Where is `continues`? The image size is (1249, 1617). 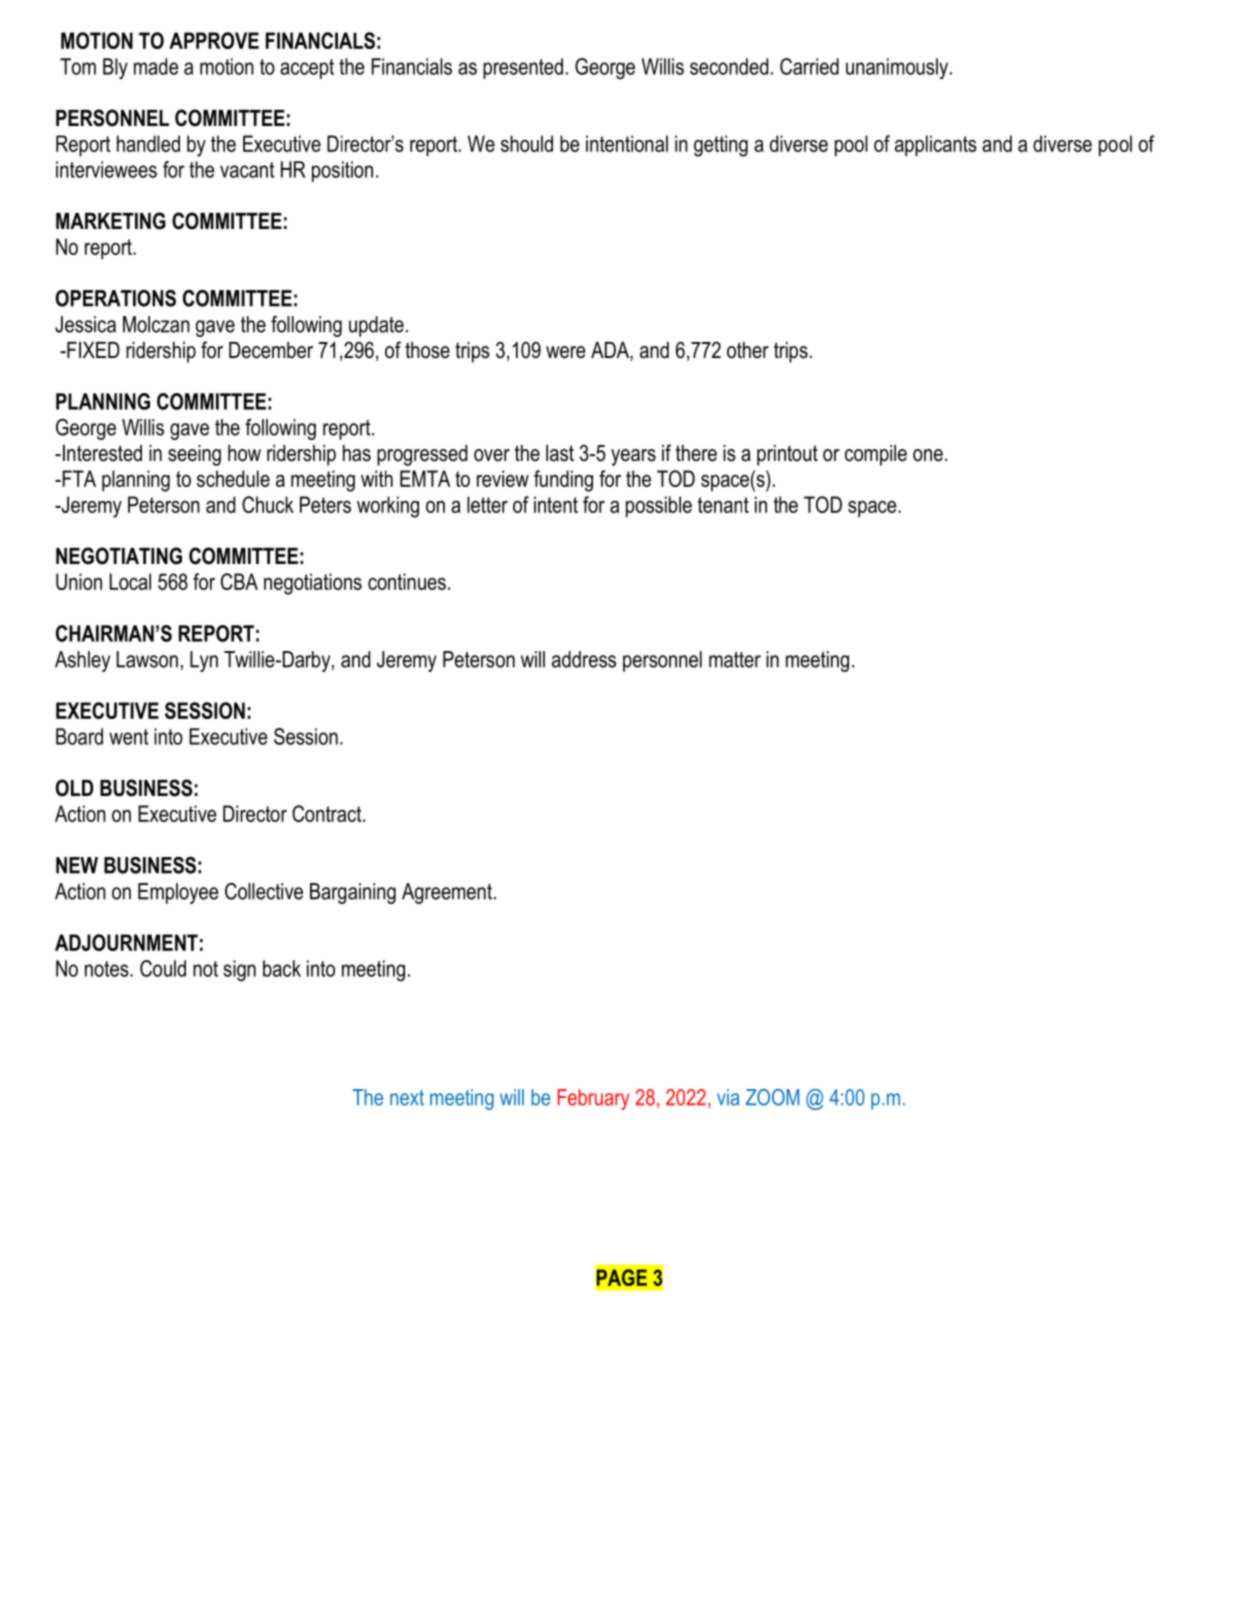
continues is located at coordinates (407, 581).
